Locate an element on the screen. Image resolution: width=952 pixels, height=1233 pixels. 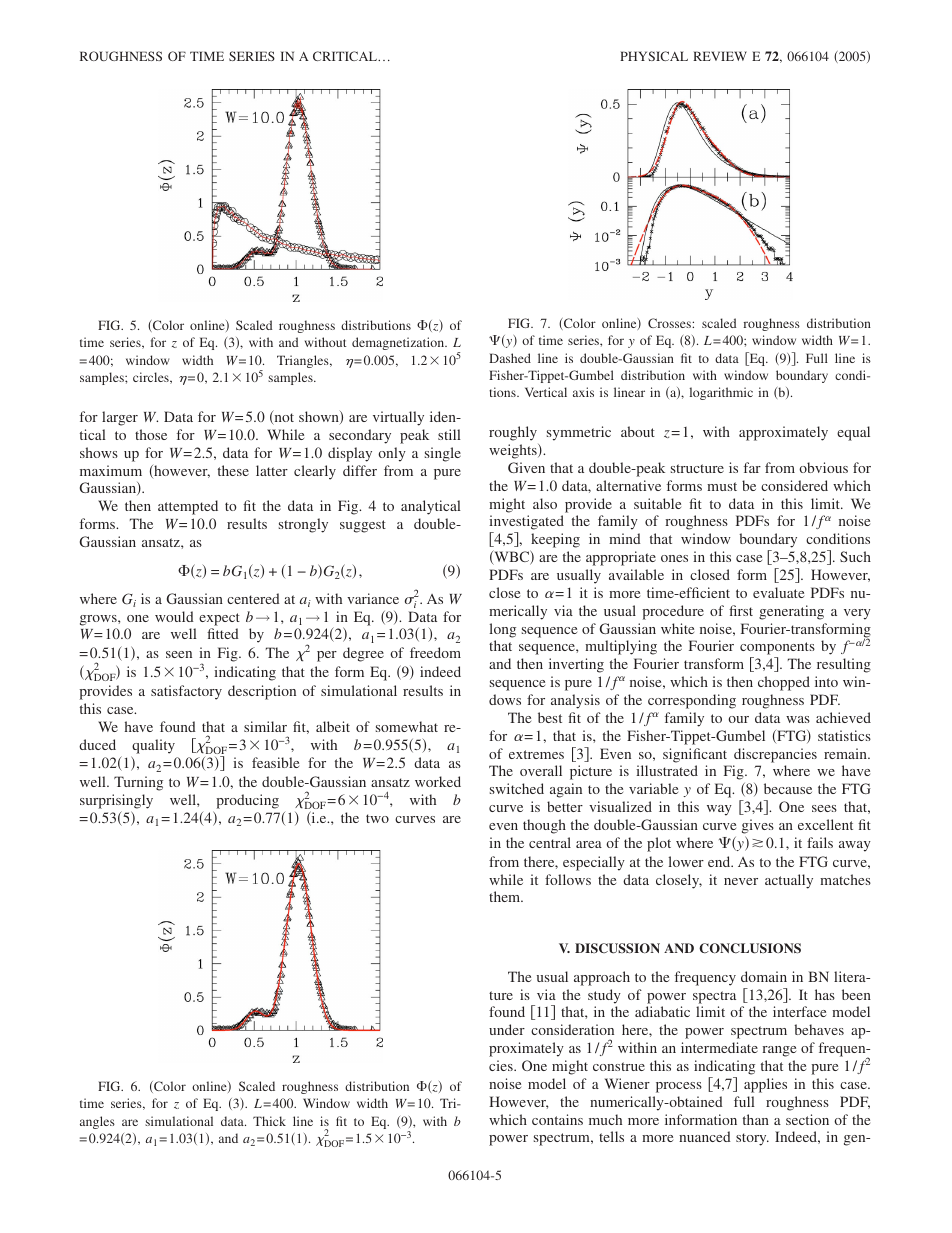
larger is located at coordinates (120, 418).
